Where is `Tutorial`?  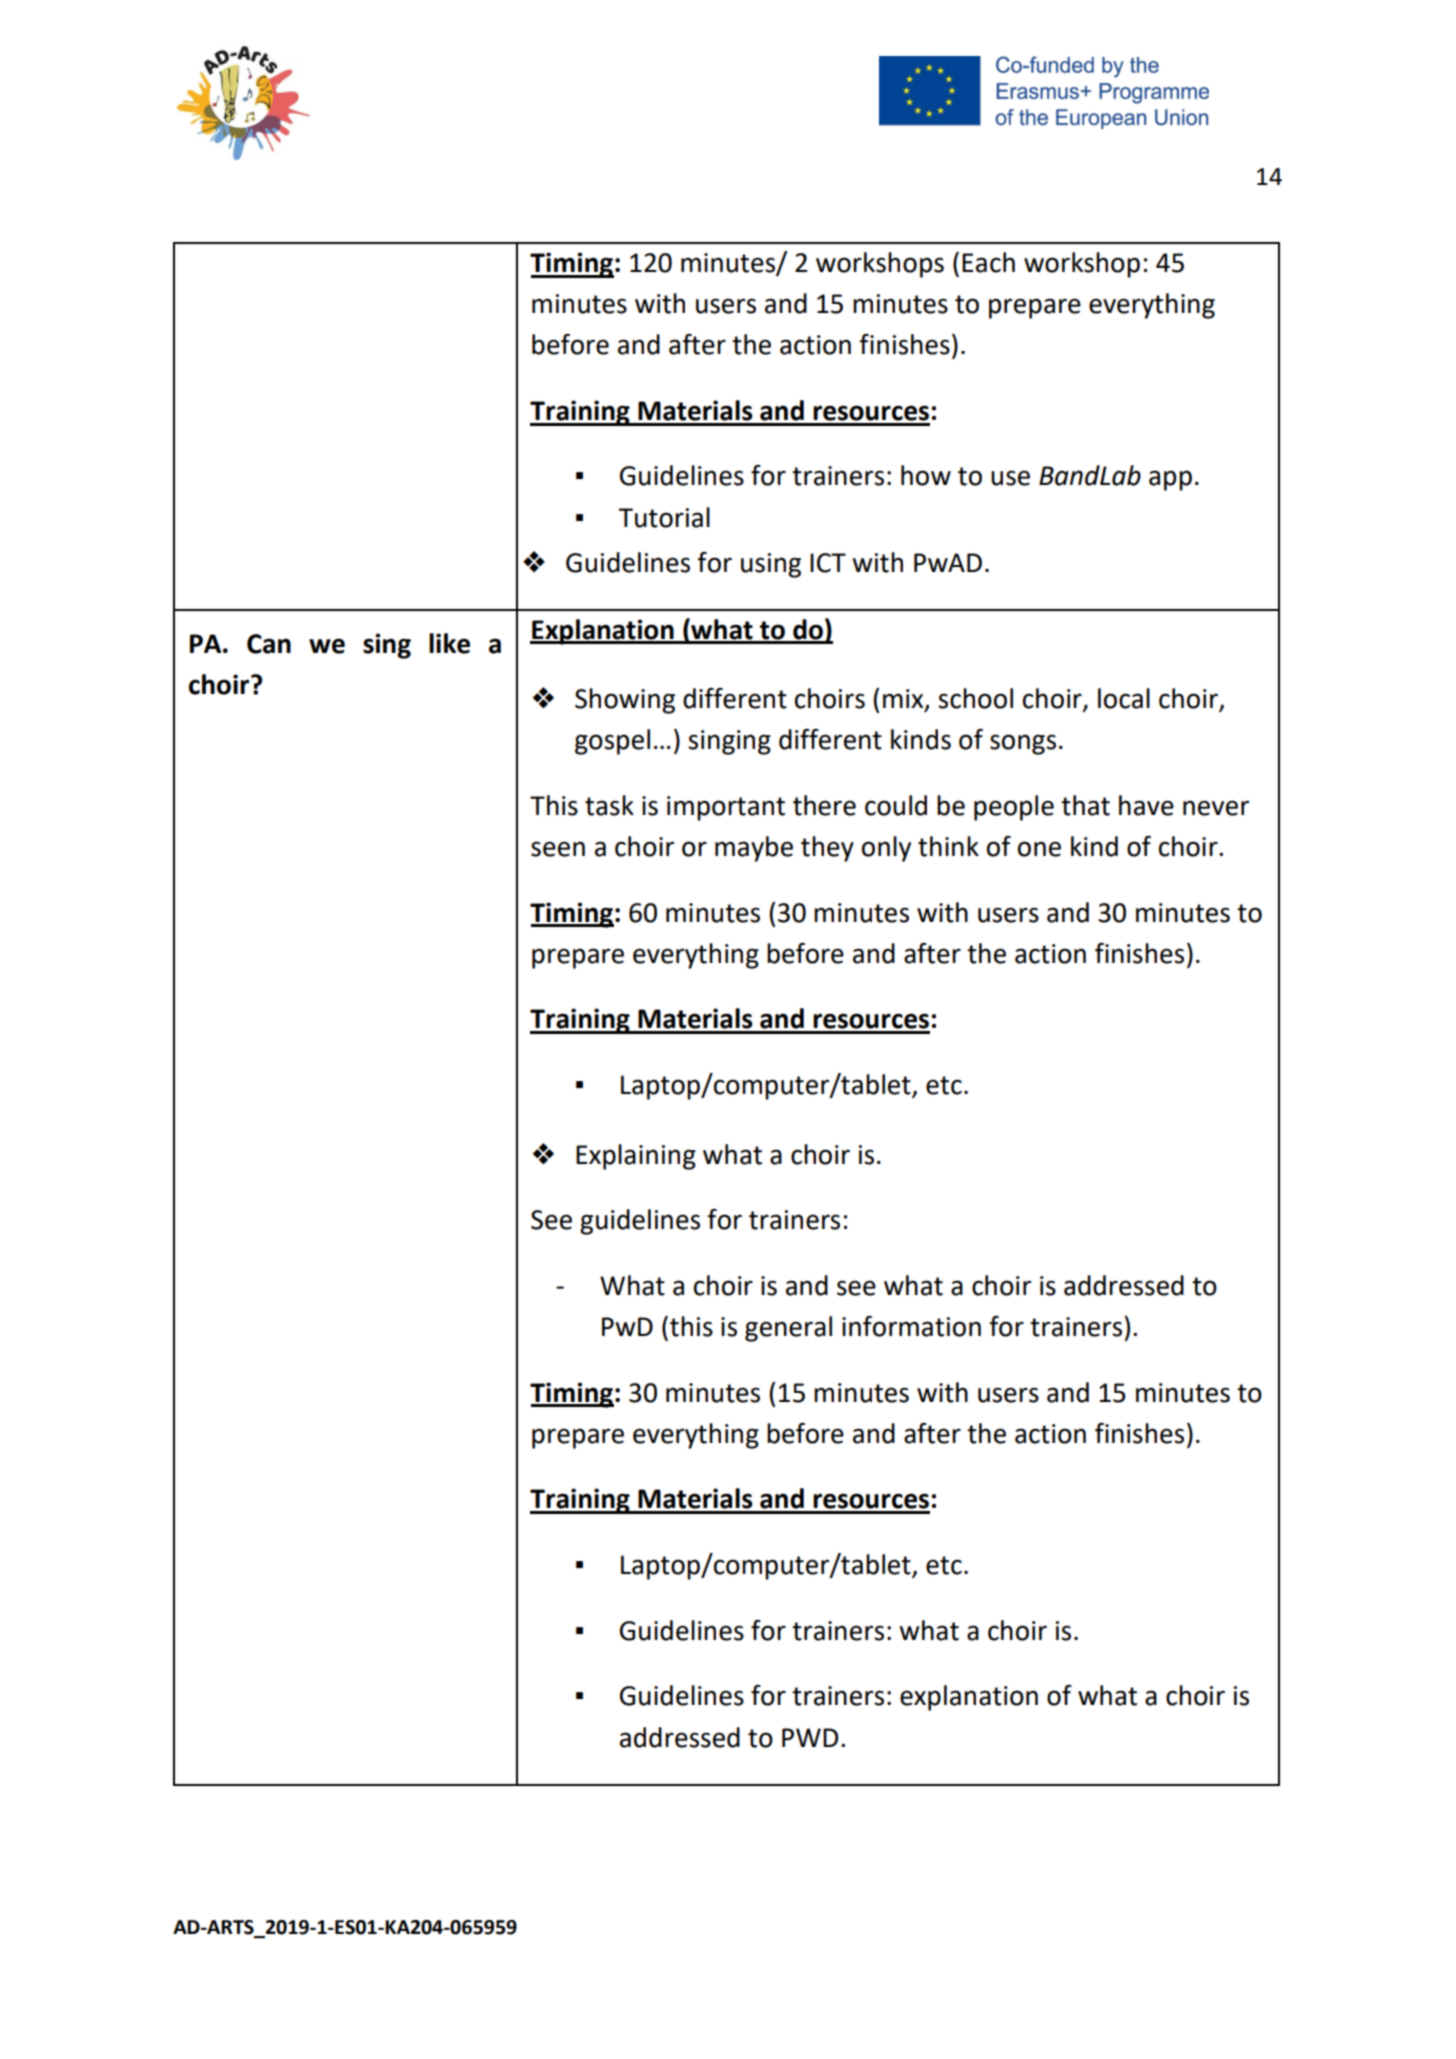 Tutorial is located at coordinates (664, 517).
